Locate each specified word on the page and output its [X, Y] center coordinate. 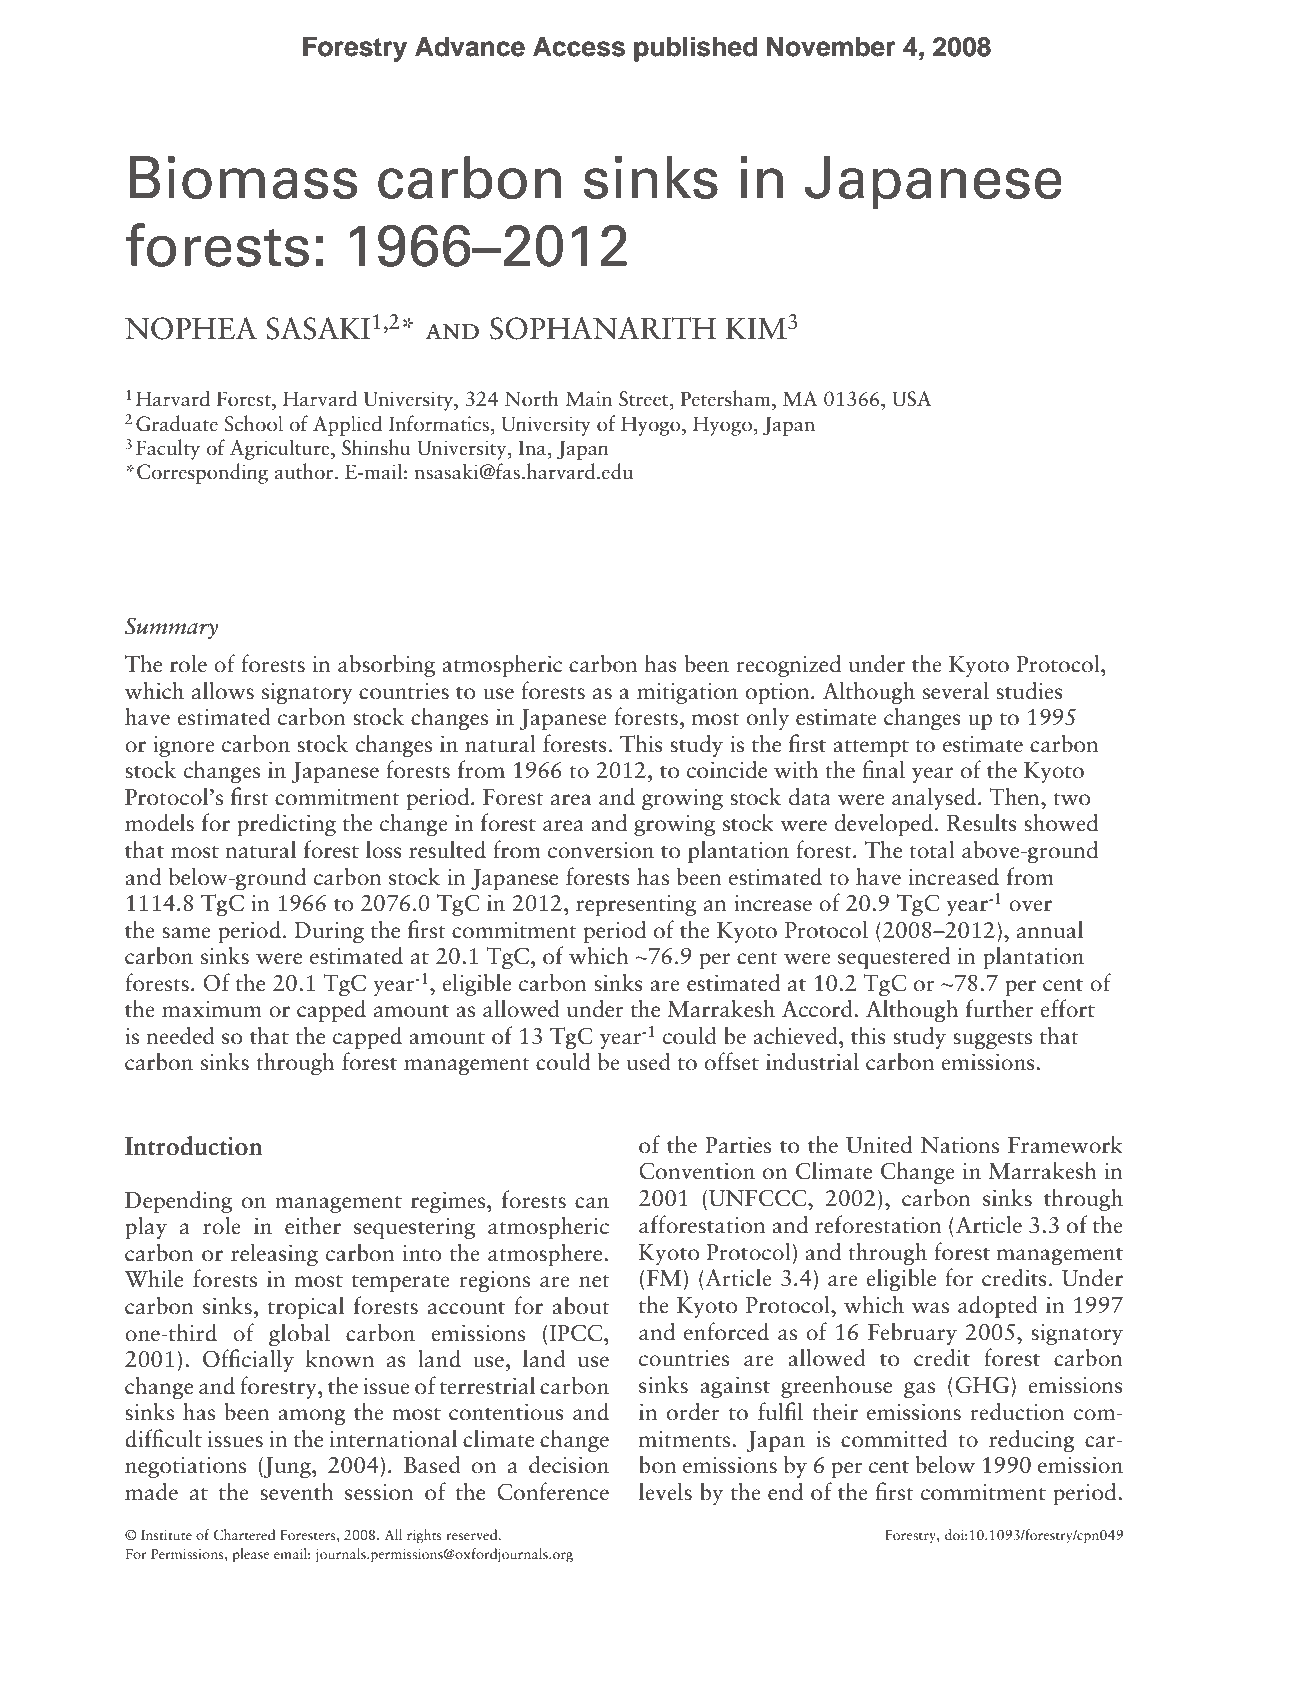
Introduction [194, 1146]
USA [912, 399]
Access [579, 47]
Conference [553, 1491]
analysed [935, 798]
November [831, 47]
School [254, 423]
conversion [601, 850]
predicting [286, 825]
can [592, 1203]
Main [588, 399]
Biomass [243, 177]
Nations [959, 1145]
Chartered [244, 1535]
